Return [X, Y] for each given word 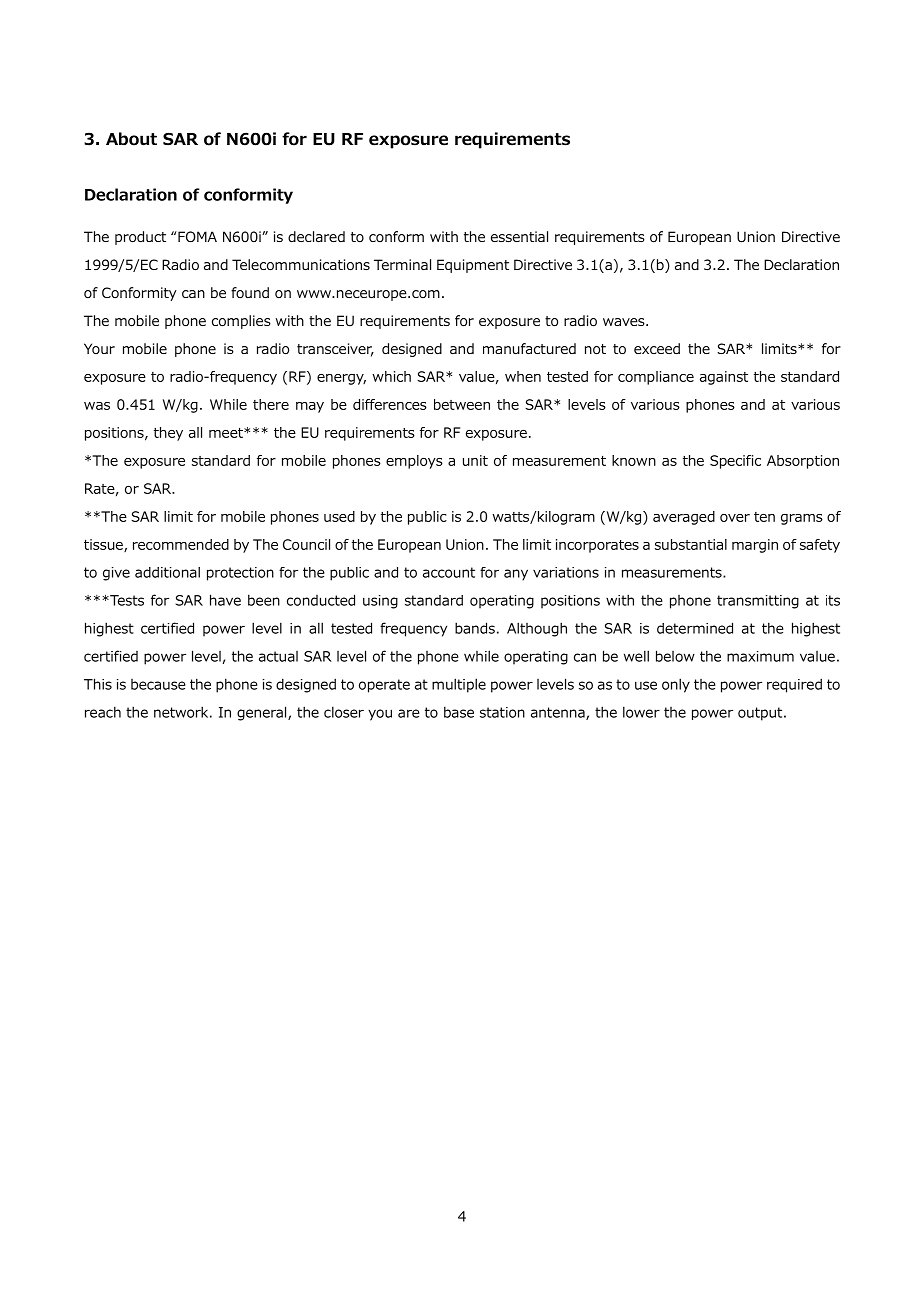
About [131, 139]
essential [519, 236]
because [158, 684]
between [462, 404]
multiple [459, 685]
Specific [735, 462]
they [168, 434]
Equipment [473, 266]
